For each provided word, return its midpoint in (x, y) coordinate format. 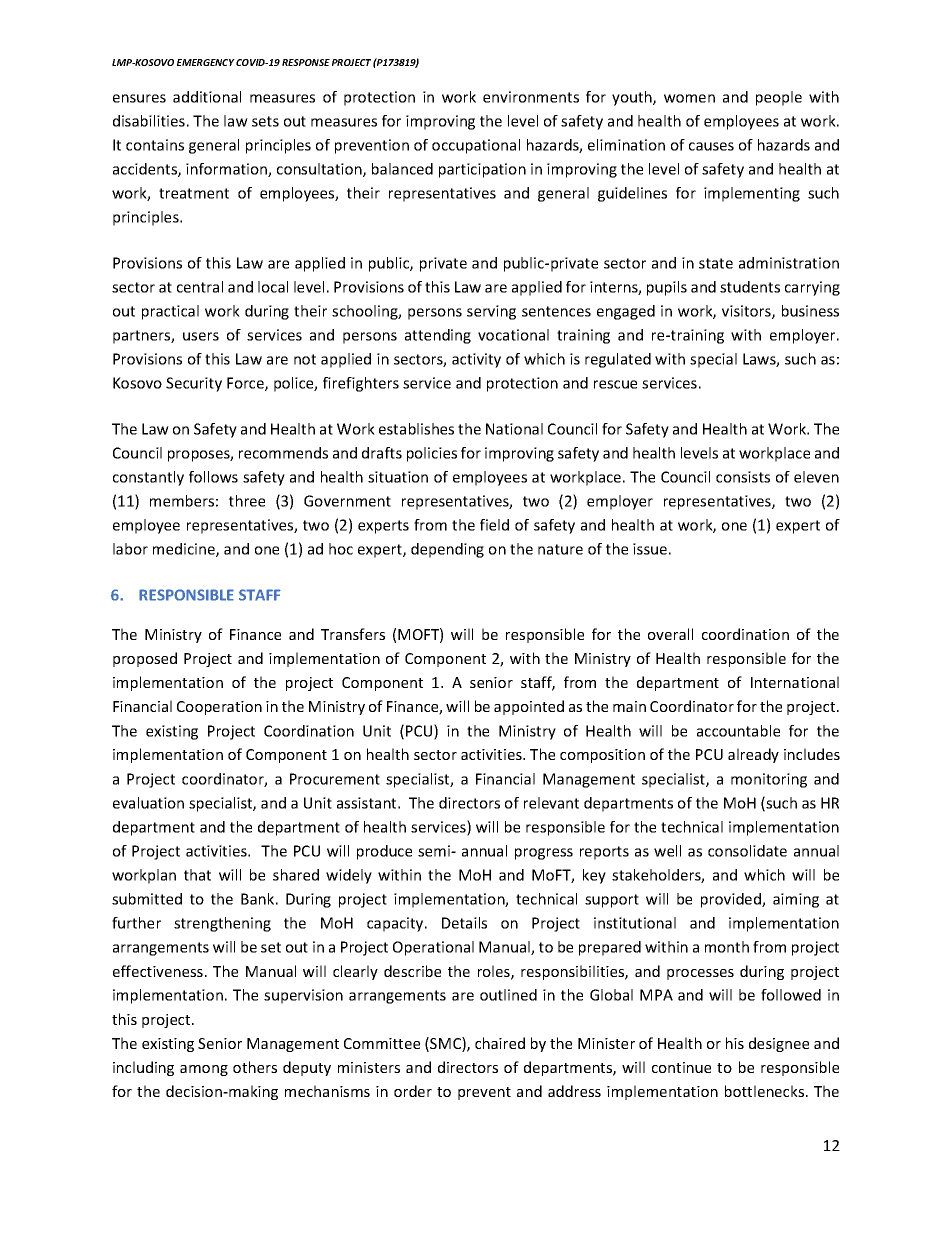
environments (531, 97)
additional (207, 97)
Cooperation (219, 708)
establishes (416, 429)
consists (743, 477)
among (204, 1070)
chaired (500, 1043)
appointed (529, 707)
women (689, 98)
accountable (738, 731)
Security (194, 384)
